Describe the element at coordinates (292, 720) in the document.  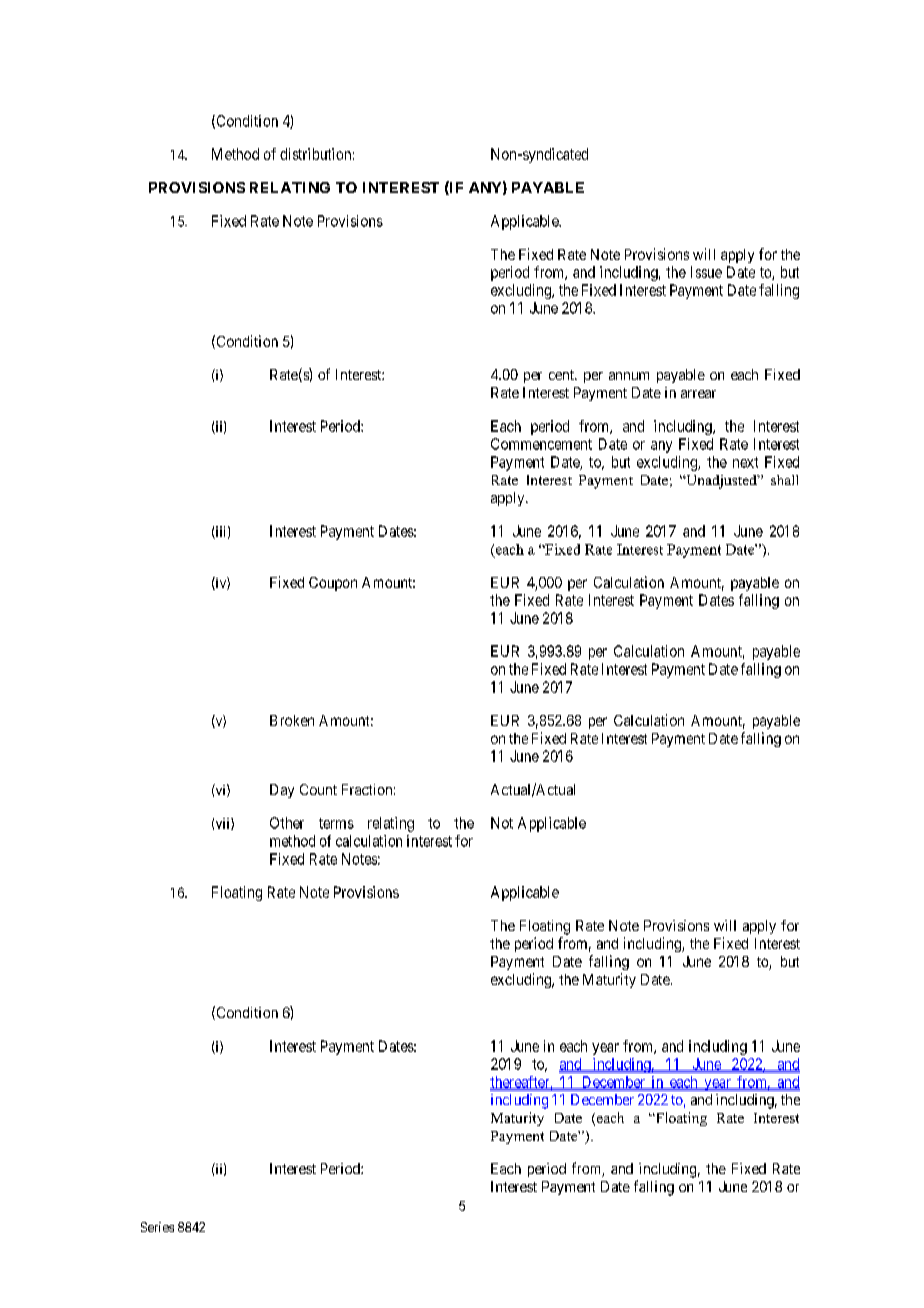
I see `Broken` at that location.
